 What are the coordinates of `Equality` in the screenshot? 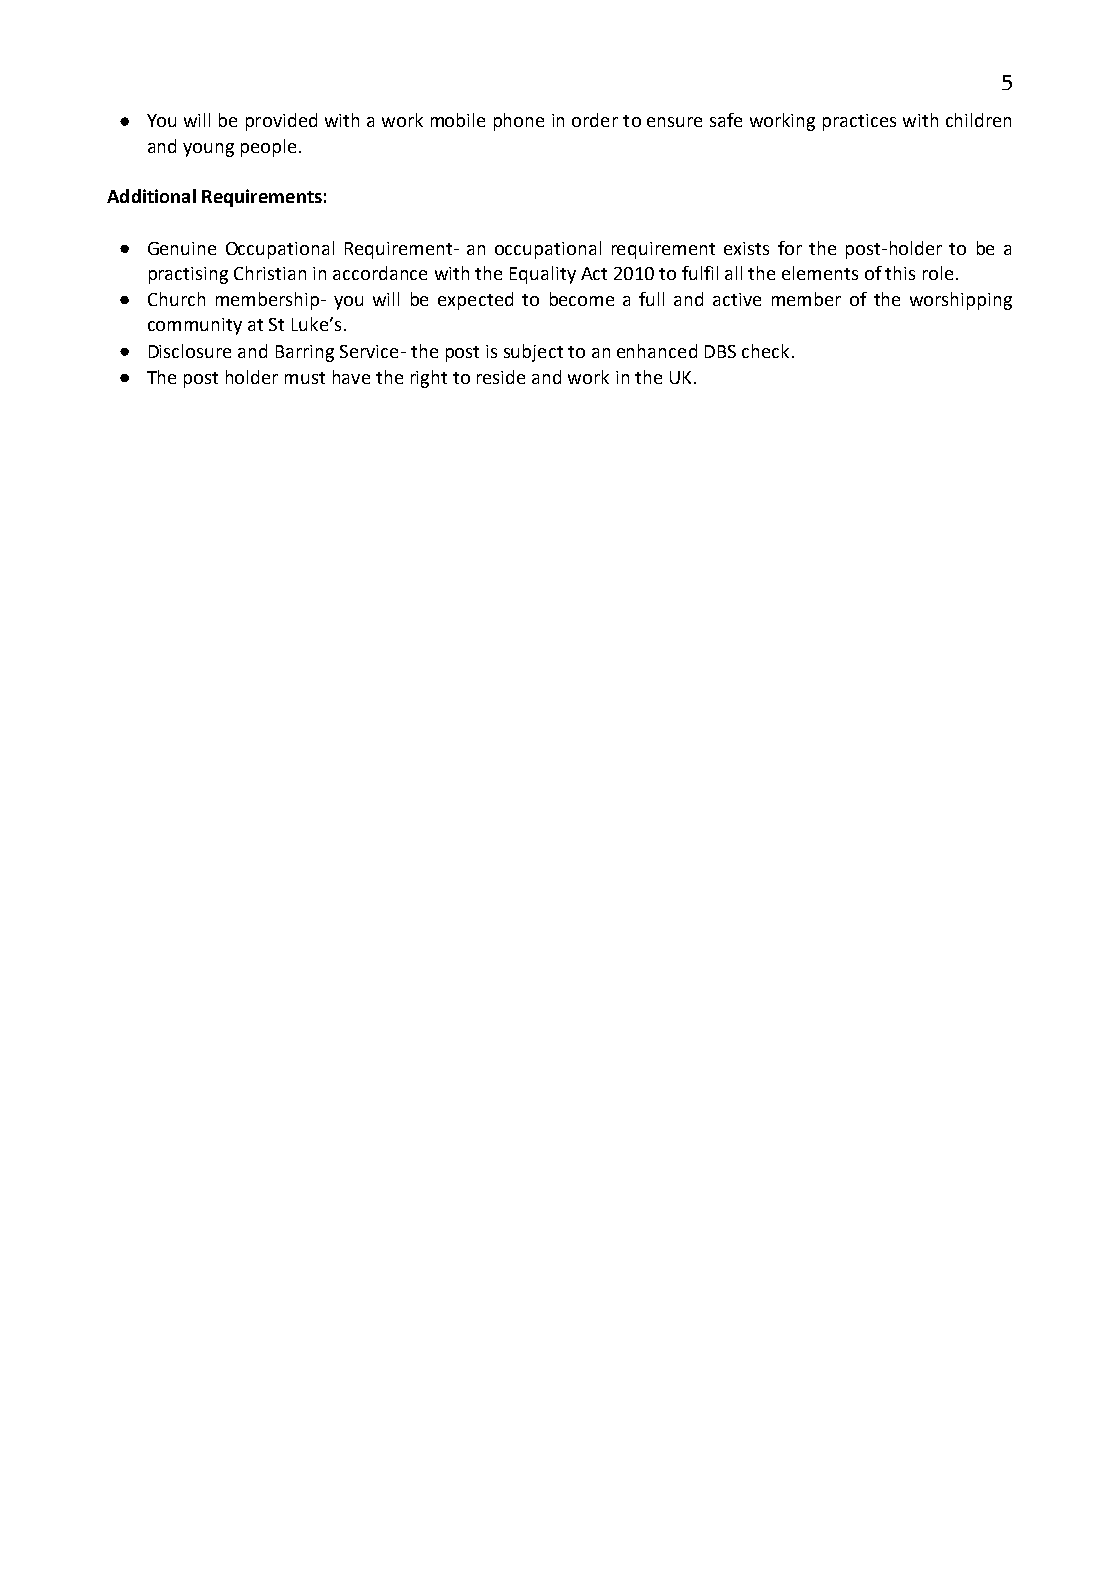 It's located at (543, 275).
